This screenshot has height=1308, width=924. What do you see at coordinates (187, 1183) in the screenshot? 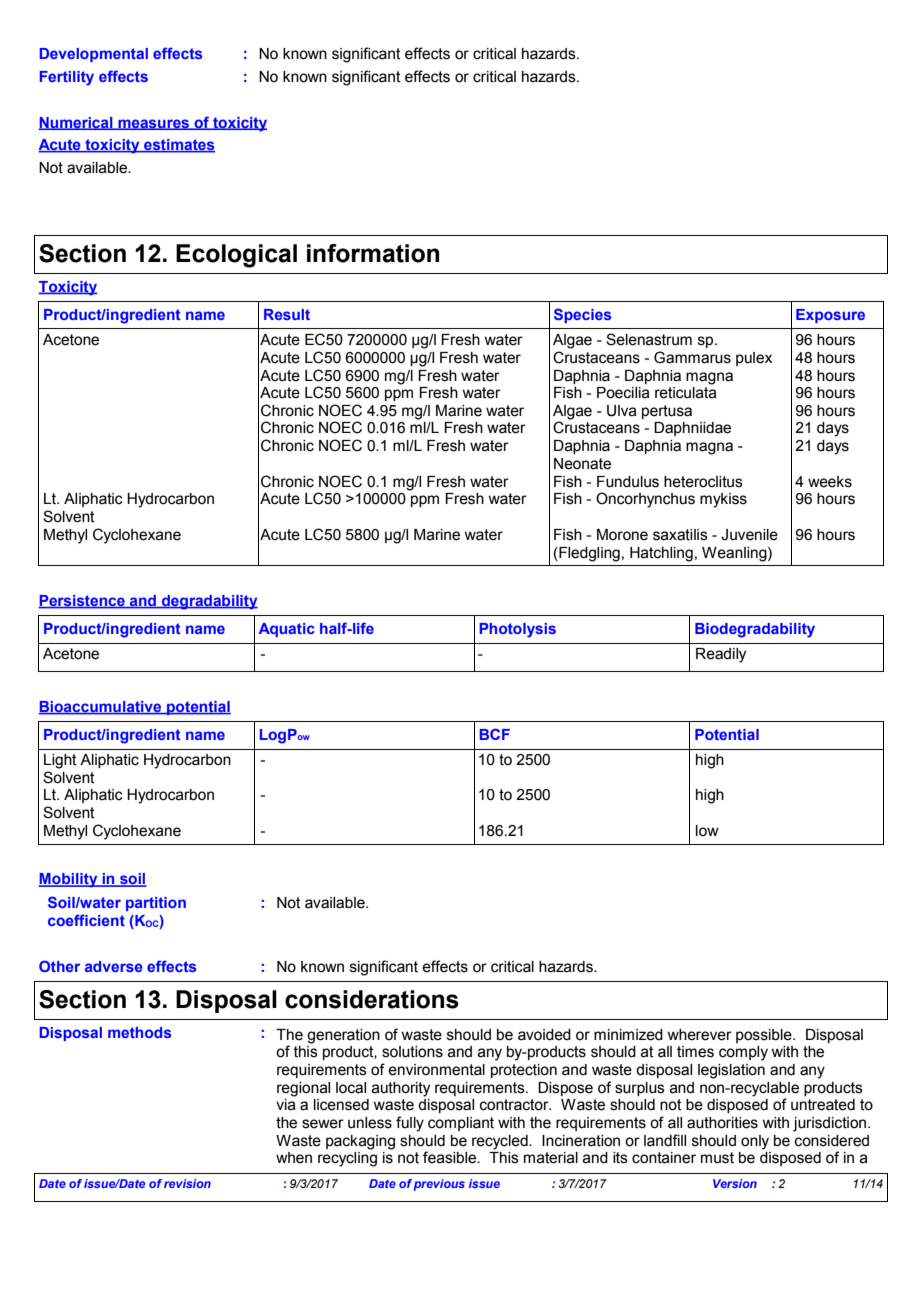
I see `revision` at bounding box center [187, 1183].
